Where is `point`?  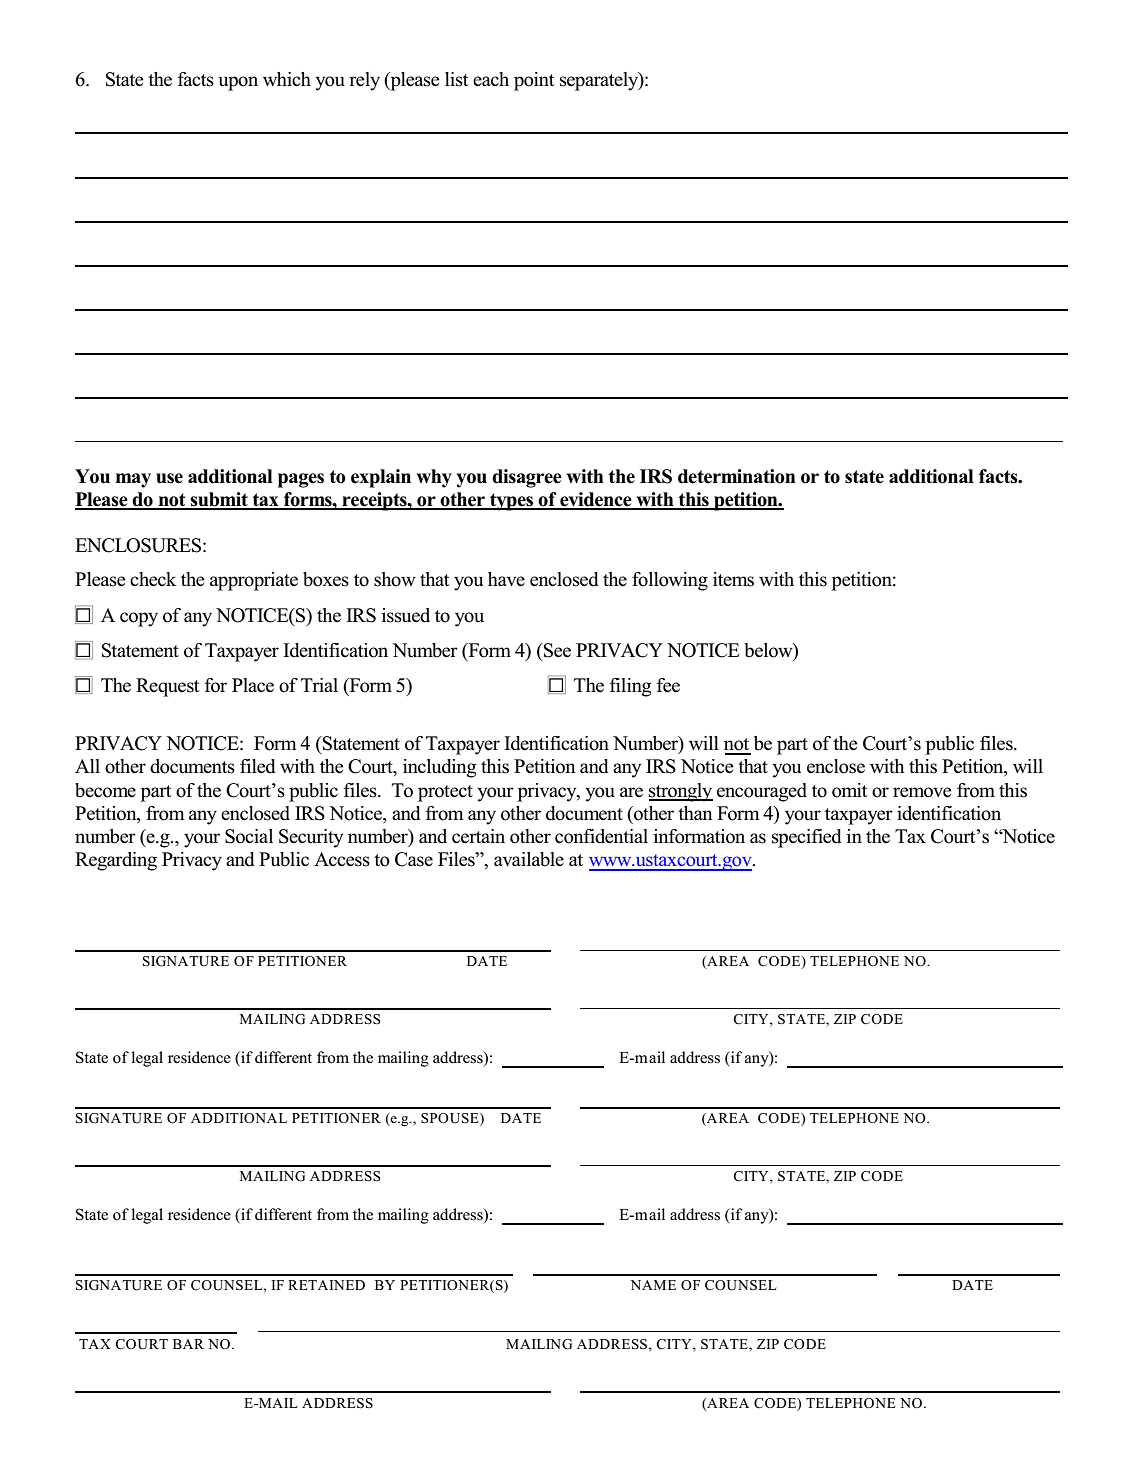 point is located at coordinates (534, 81).
